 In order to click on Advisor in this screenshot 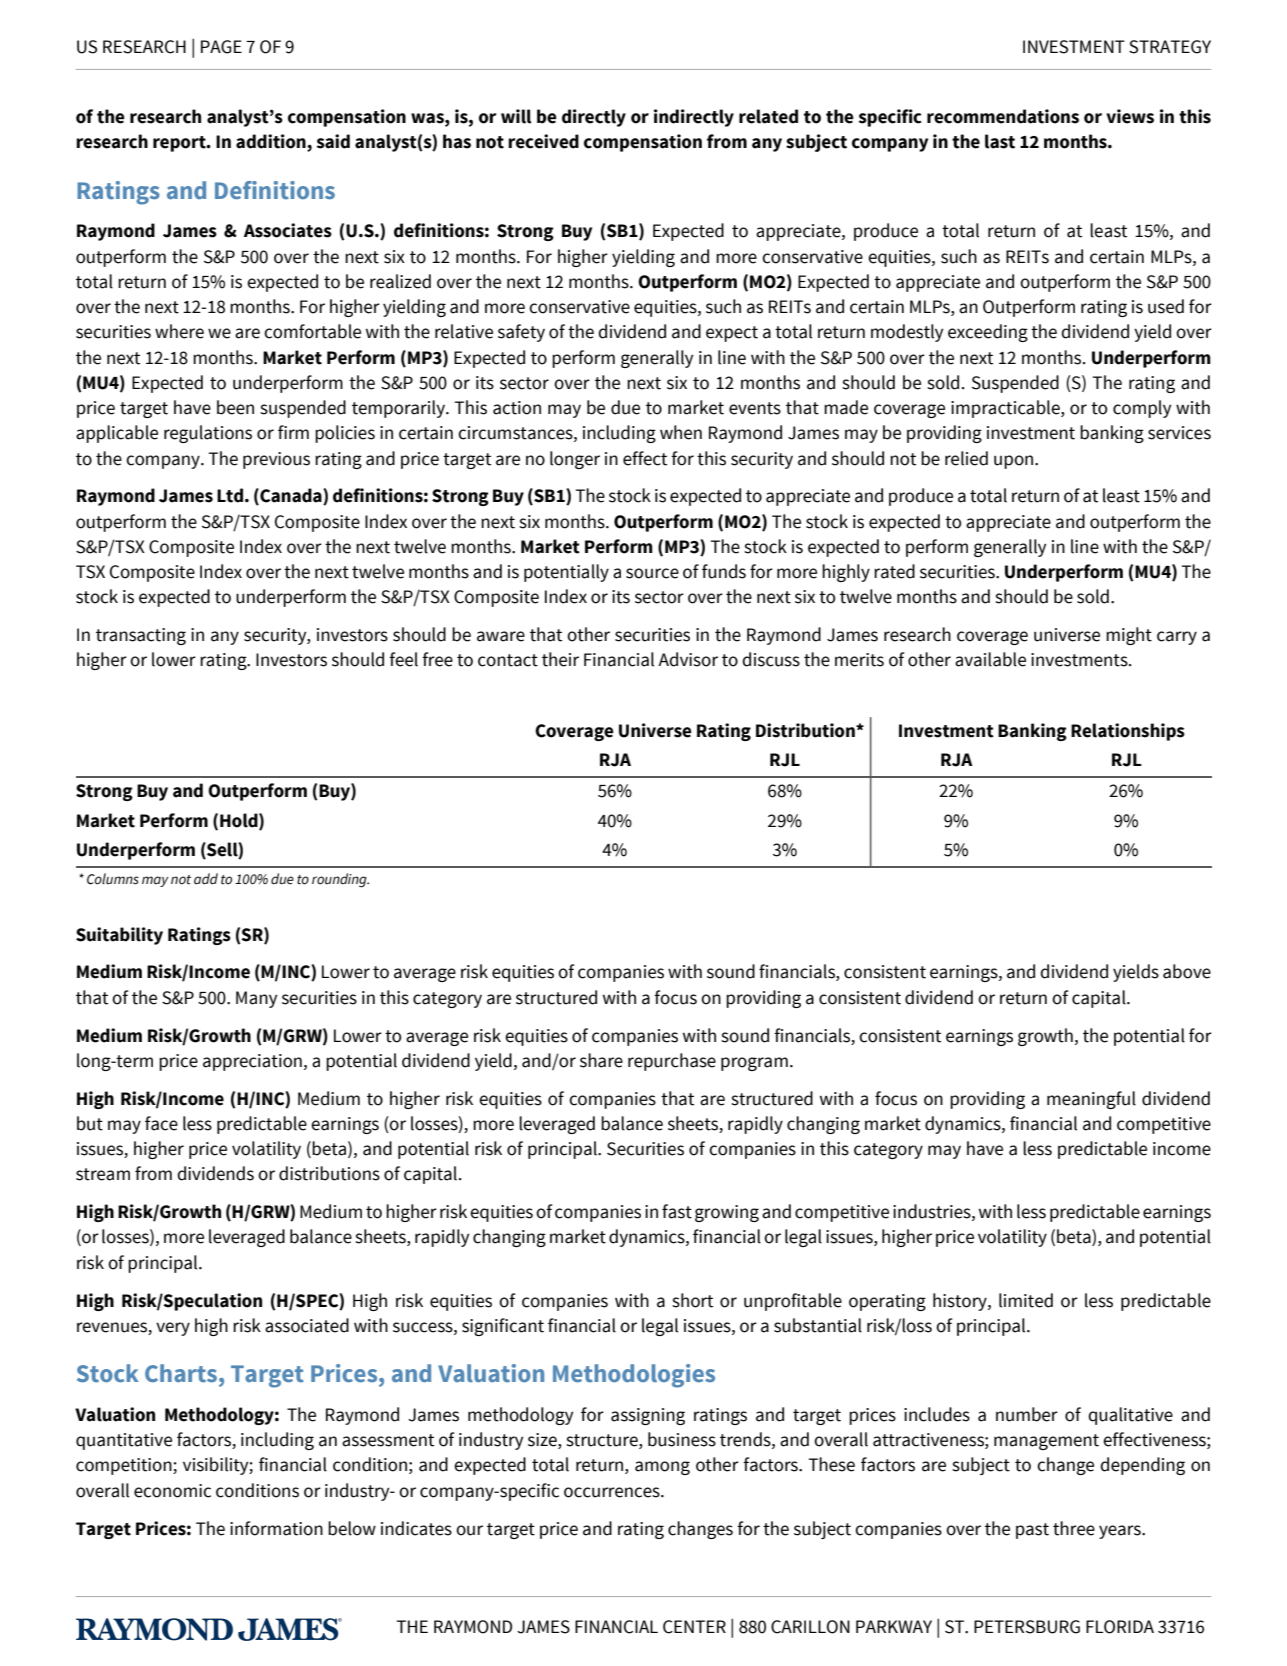, I will do `click(688, 659)`.
